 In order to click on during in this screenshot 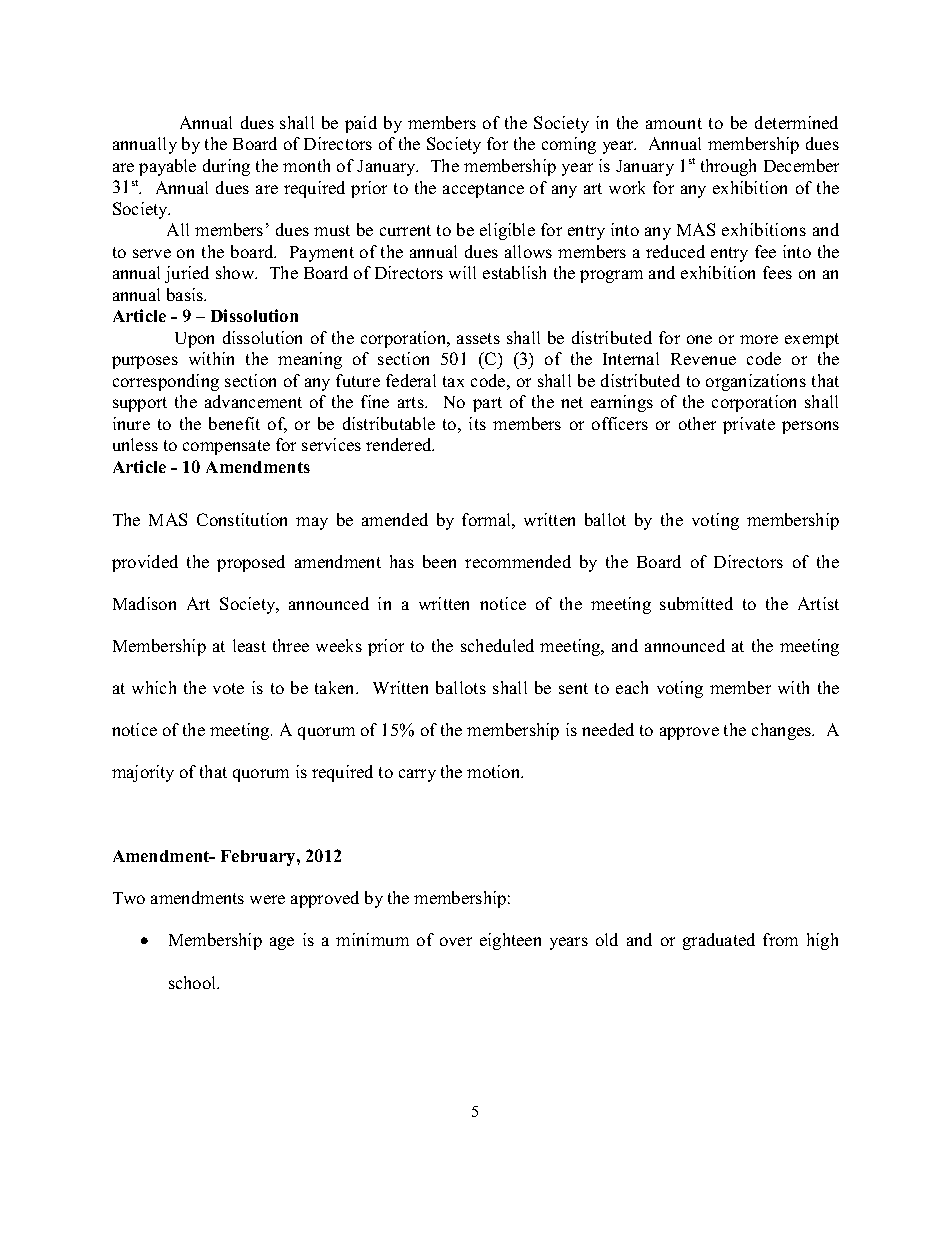, I will do `click(226, 167)`.
